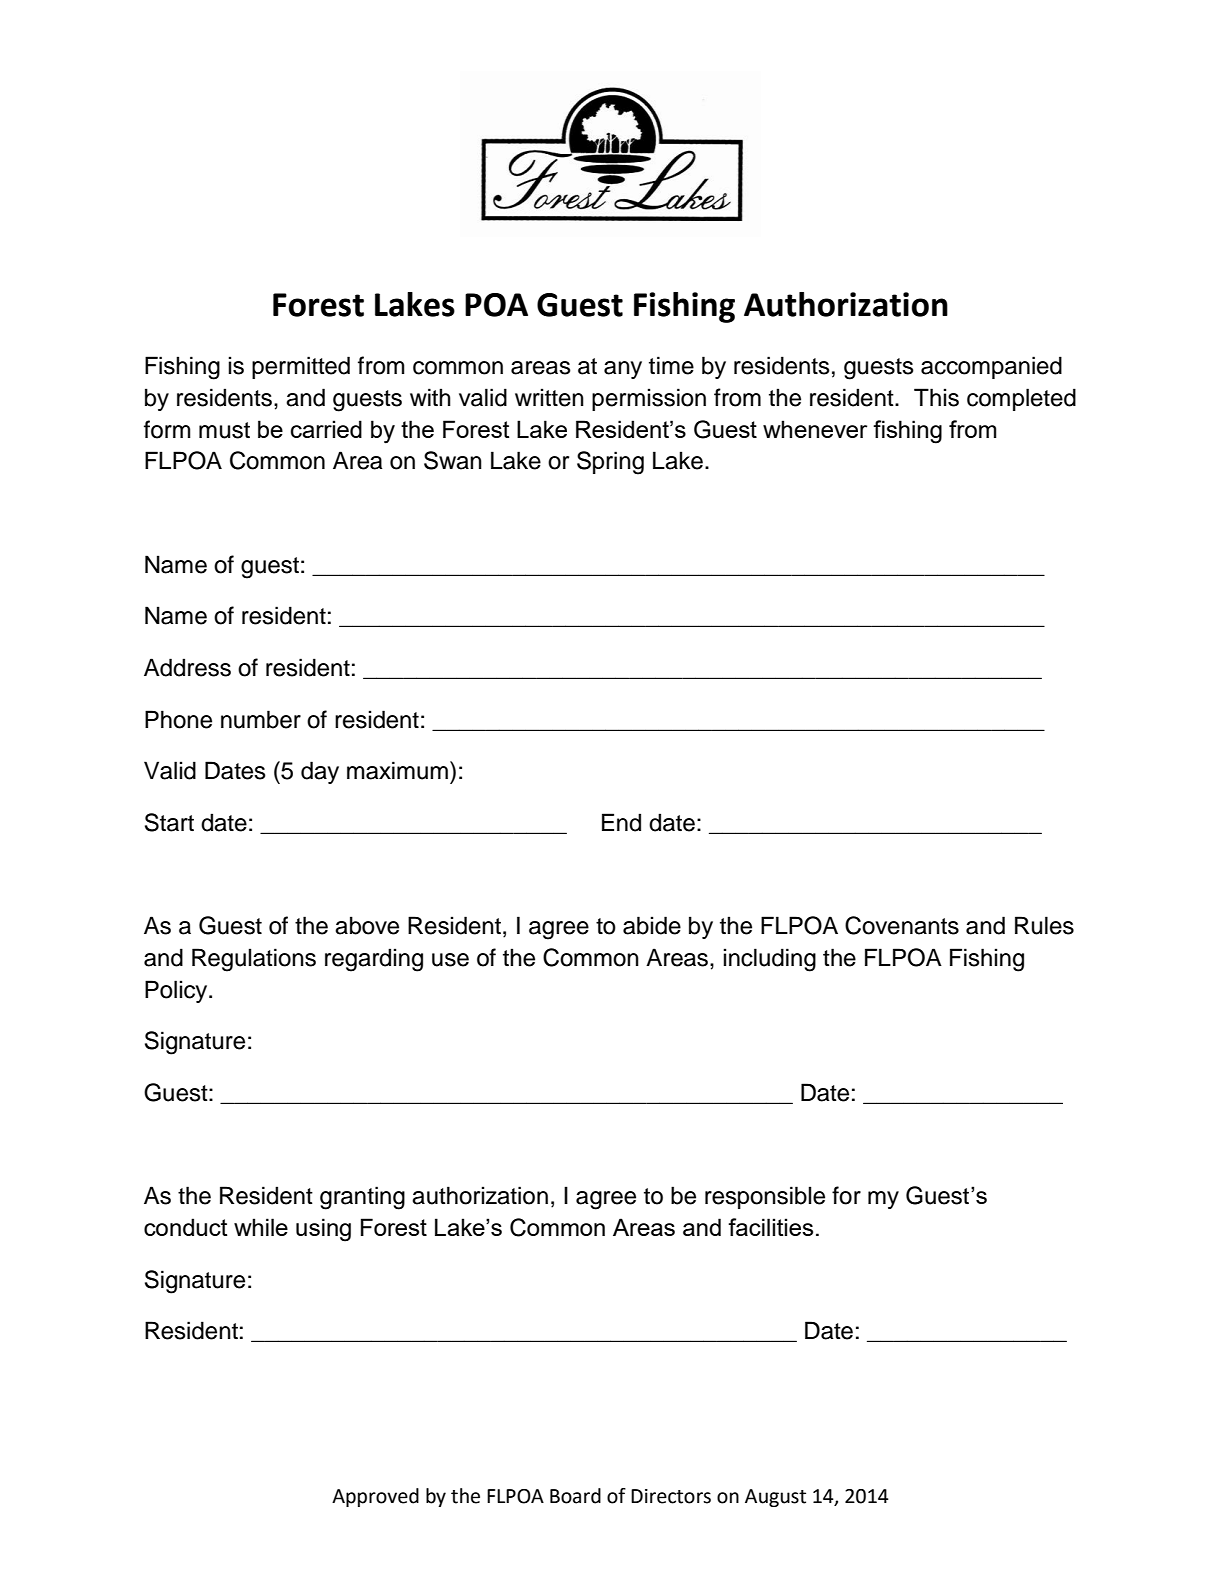  What do you see at coordinates (770, 1227) in the document?
I see `facilities` at bounding box center [770, 1227].
